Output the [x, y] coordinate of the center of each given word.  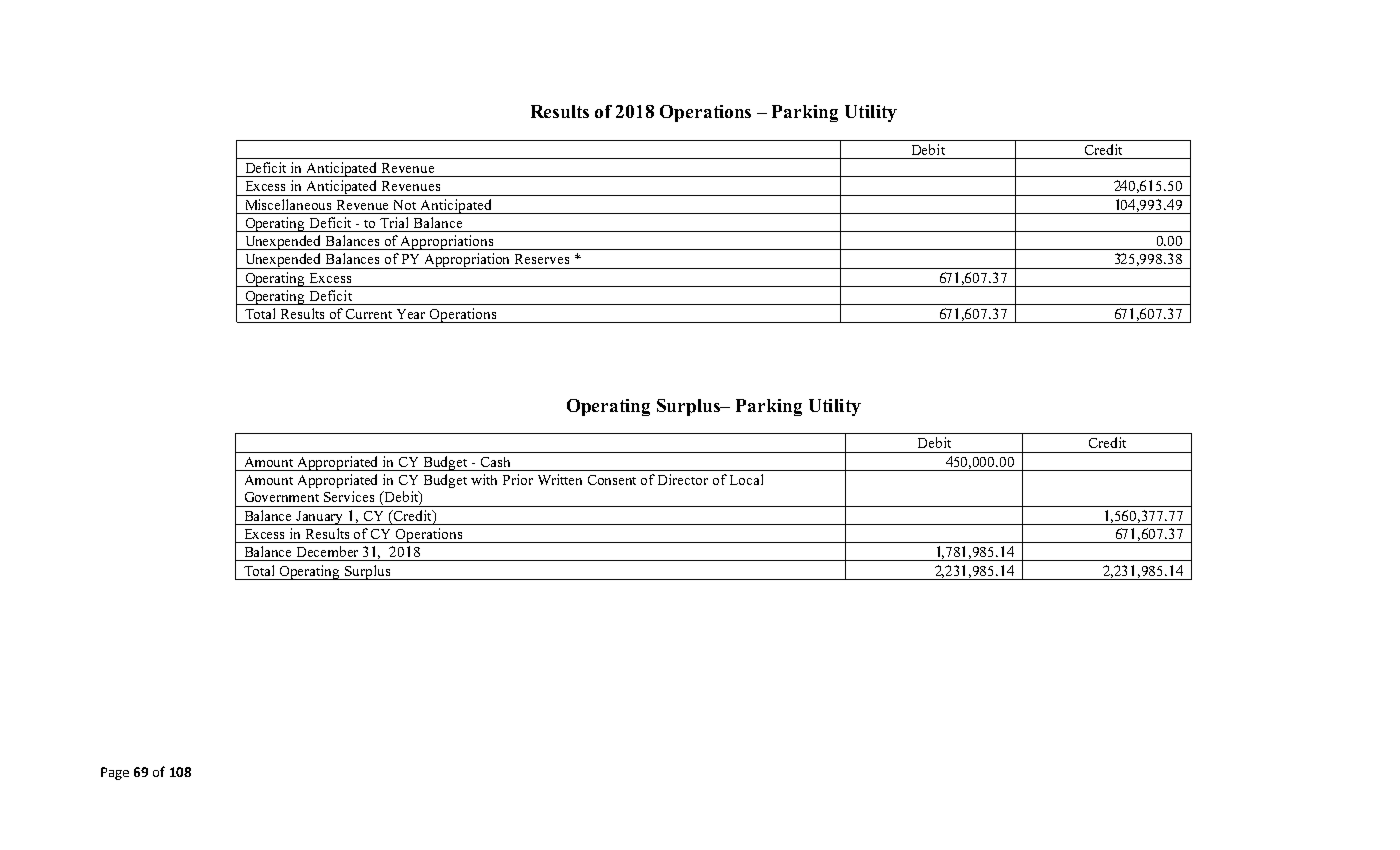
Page [115, 773]
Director [683, 479]
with [484, 479]
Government [282, 497]
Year [411, 314]
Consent [612, 480]
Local [746, 479]
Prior [518, 479]
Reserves [542, 259]
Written [560, 479]
